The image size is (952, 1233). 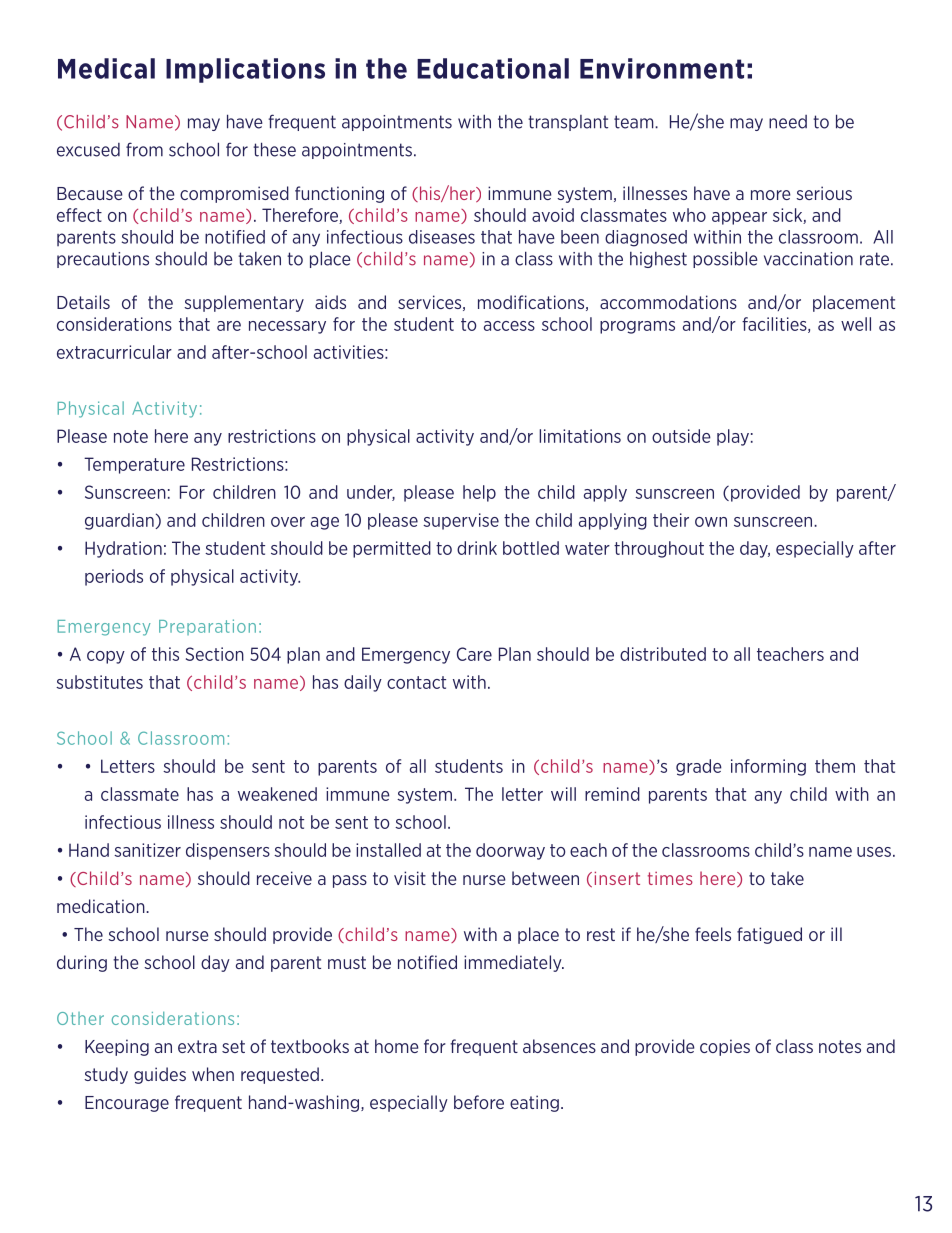 What do you see at coordinates (788, 122) in the image?
I see `need` at bounding box center [788, 122].
